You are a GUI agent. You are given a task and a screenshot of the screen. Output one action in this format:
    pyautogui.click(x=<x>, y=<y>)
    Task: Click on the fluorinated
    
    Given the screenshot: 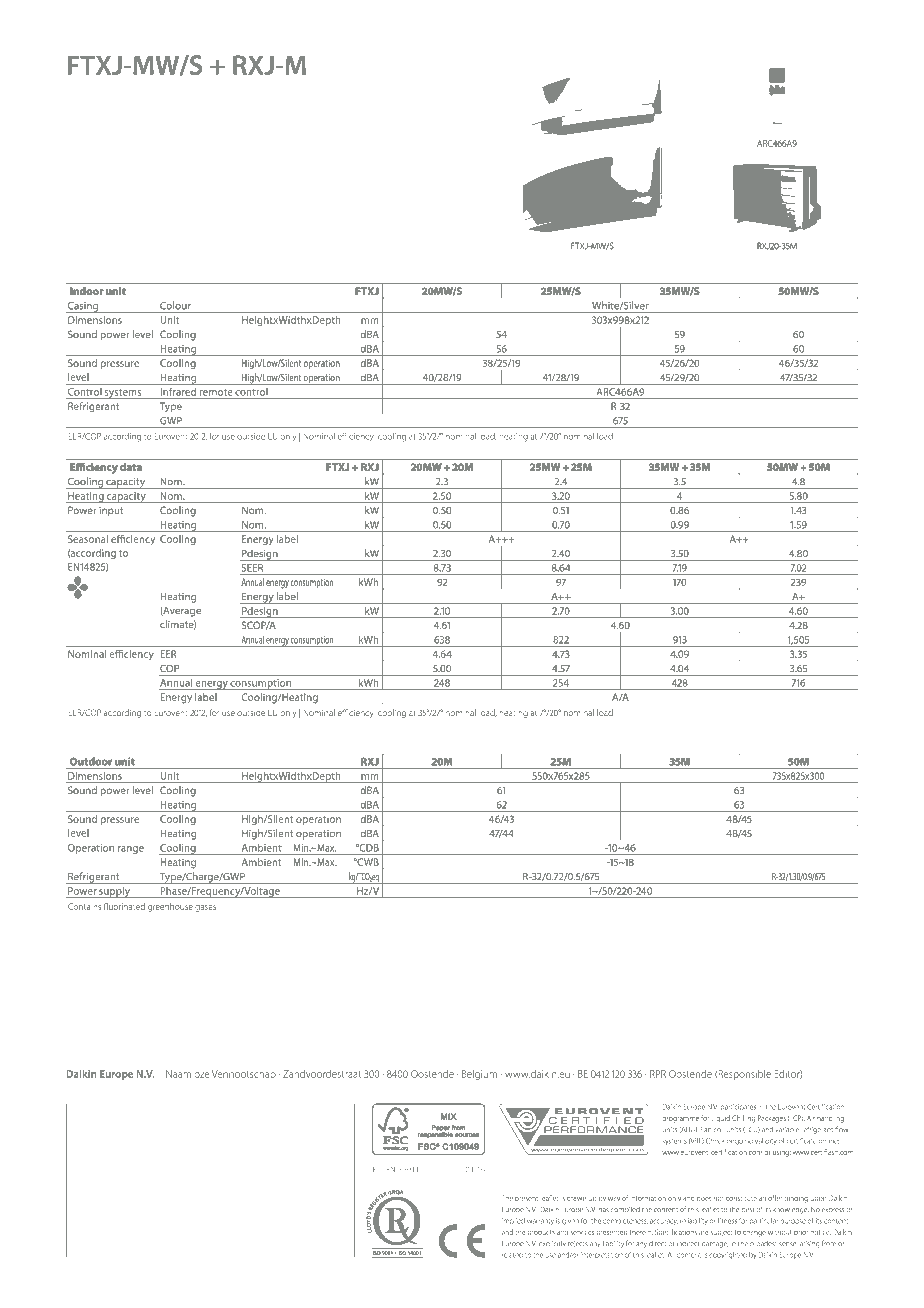 What is the action you would take?
    pyautogui.click(x=124, y=906)
